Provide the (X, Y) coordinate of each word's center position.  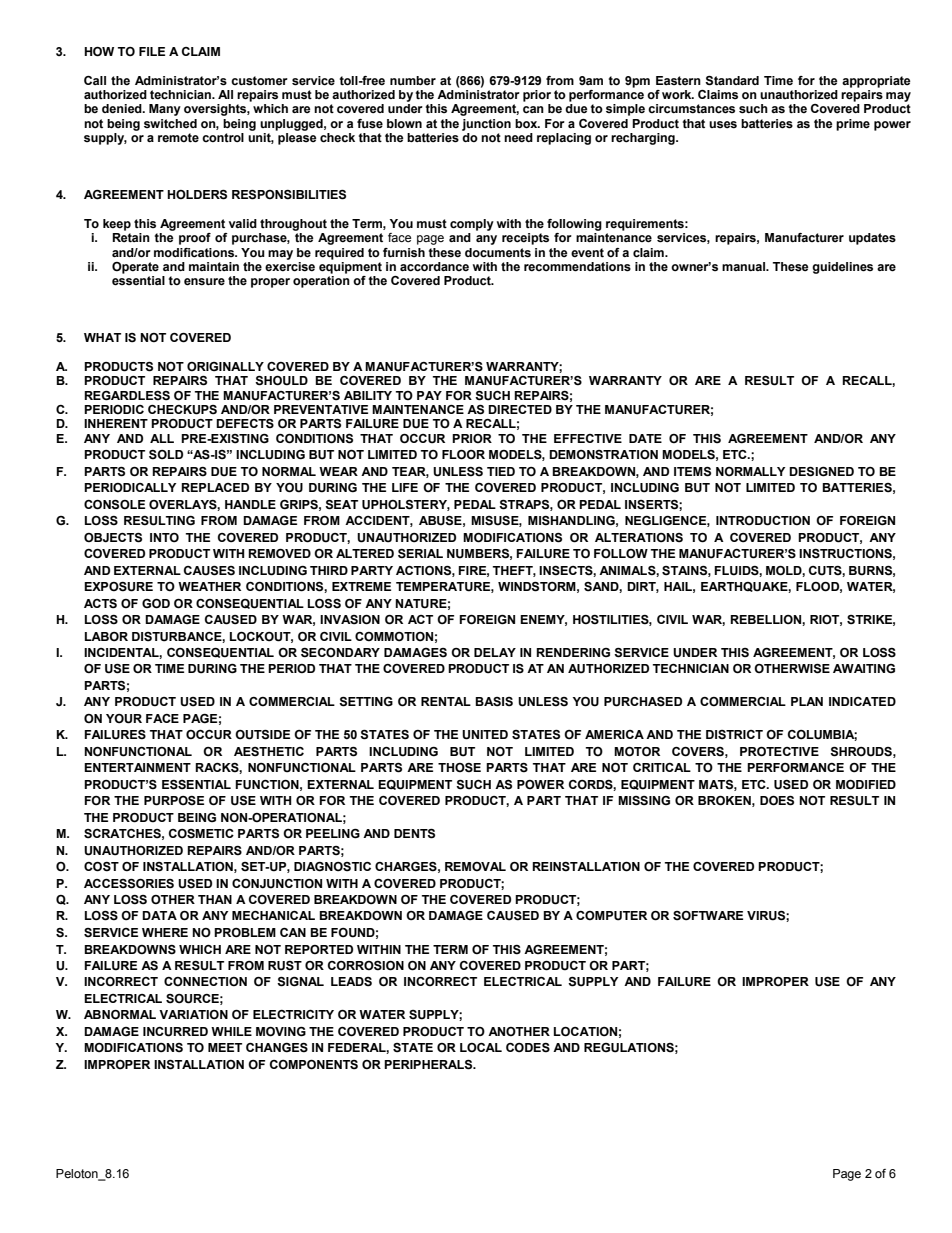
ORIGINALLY (225, 366)
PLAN (807, 701)
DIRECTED (520, 409)
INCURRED (175, 1032)
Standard (732, 81)
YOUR (124, 719)
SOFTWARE (708, 916)
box (527, 123)
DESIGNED (821, 472)
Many (165, 110)
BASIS (494, 702)
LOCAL (481, 1047)
